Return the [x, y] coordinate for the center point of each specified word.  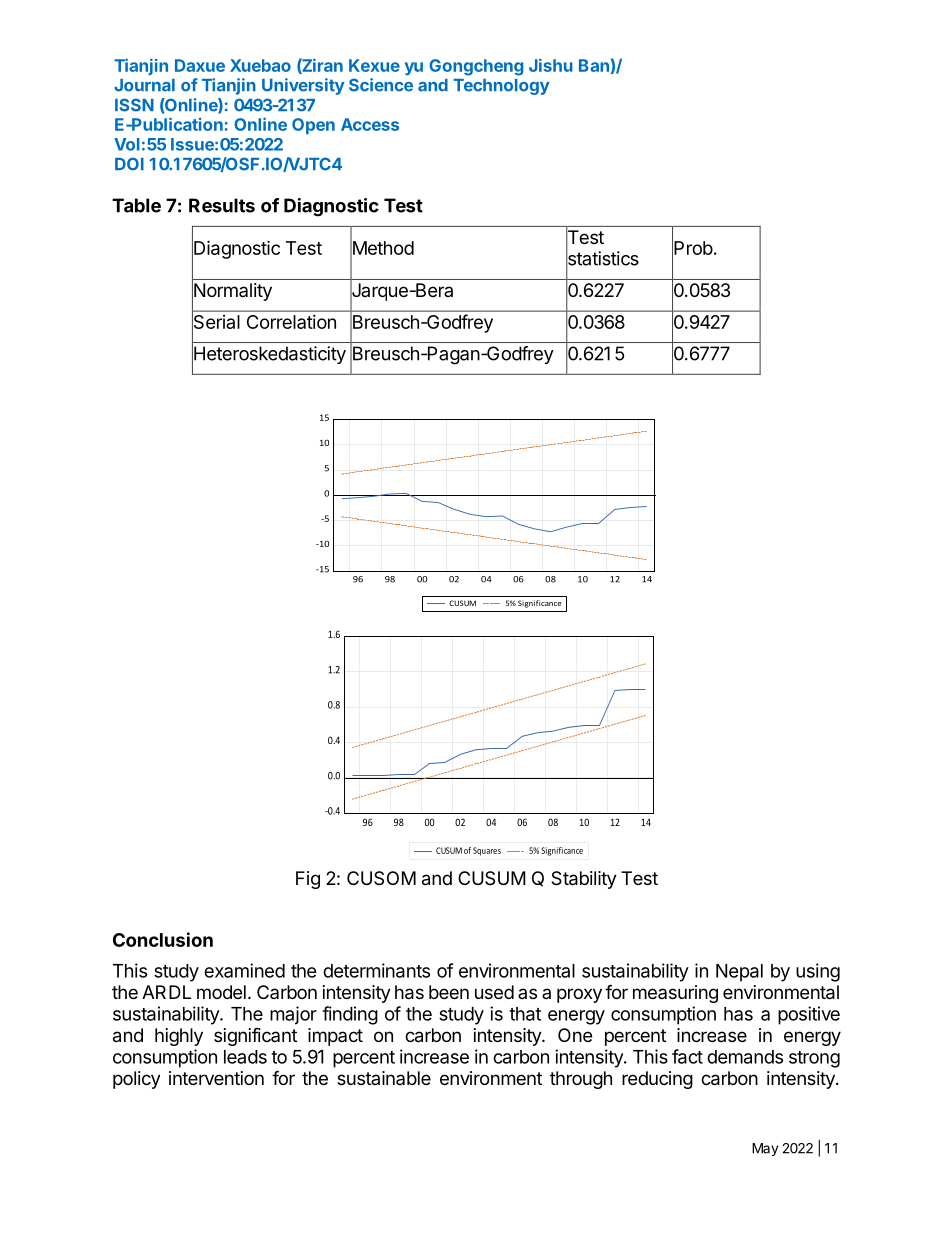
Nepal [739, 973]
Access [370, 124]
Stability [584, 880]
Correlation [291, 322]
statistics [602, 258]
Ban [594, 65]
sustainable [384, 1078]
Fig [308, 880]
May [765, 1149]
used [494, 992]
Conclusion [163, 939]
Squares [487, 851]
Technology [501, 87]
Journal [144, 85]
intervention [216, 1078]
